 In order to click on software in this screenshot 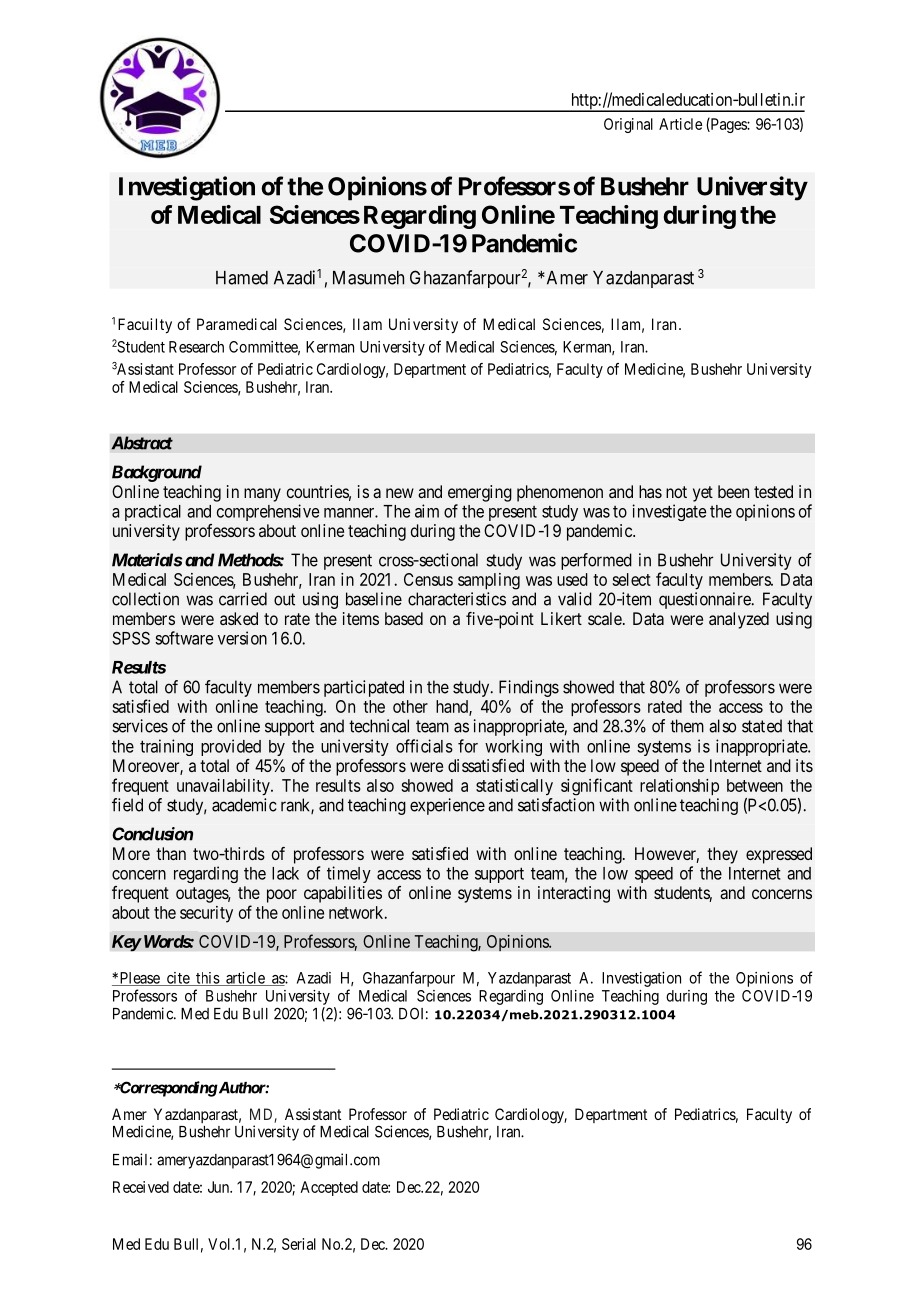, I will do `click(184, 638)`.
